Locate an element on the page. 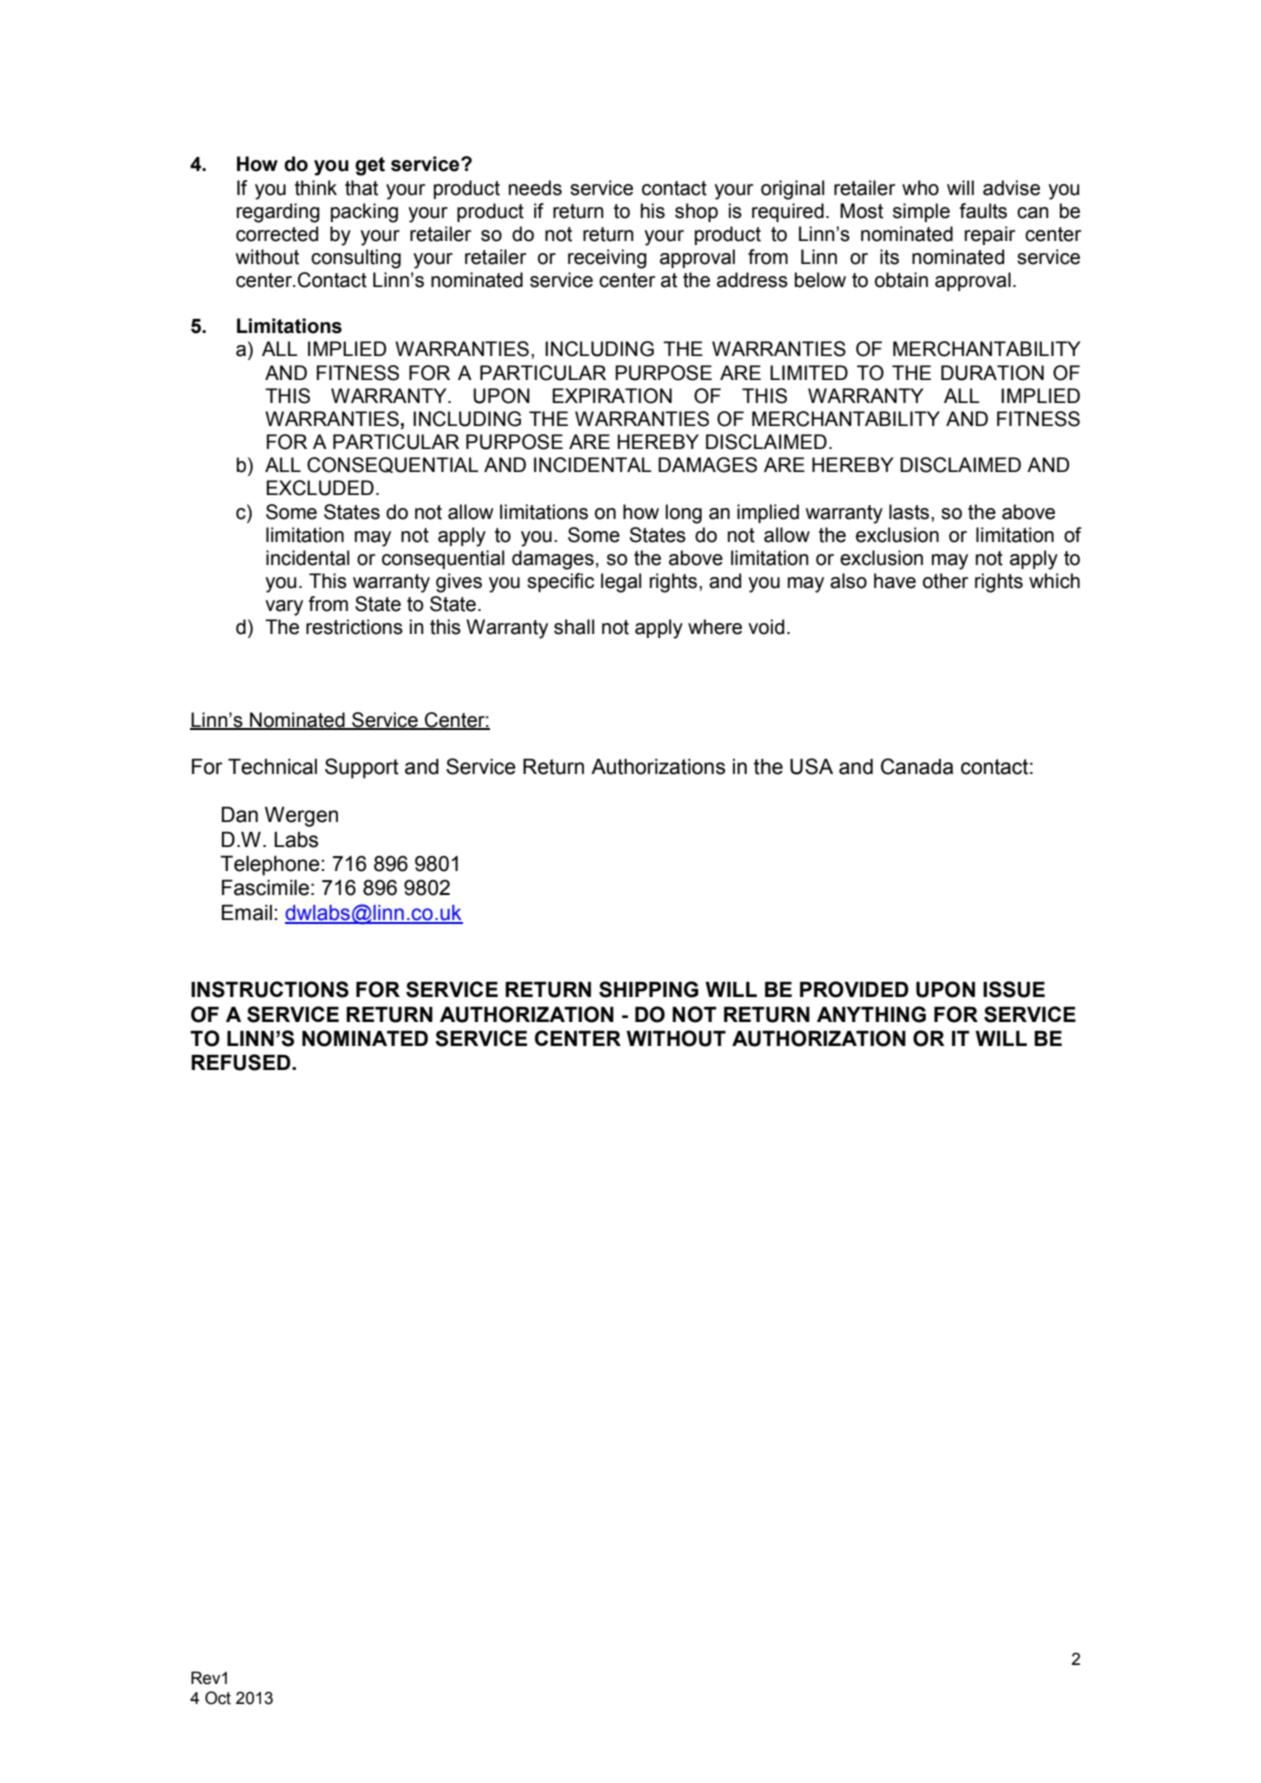 The image size is (1261, 1783). vary is located at coordinates (284, 608).
